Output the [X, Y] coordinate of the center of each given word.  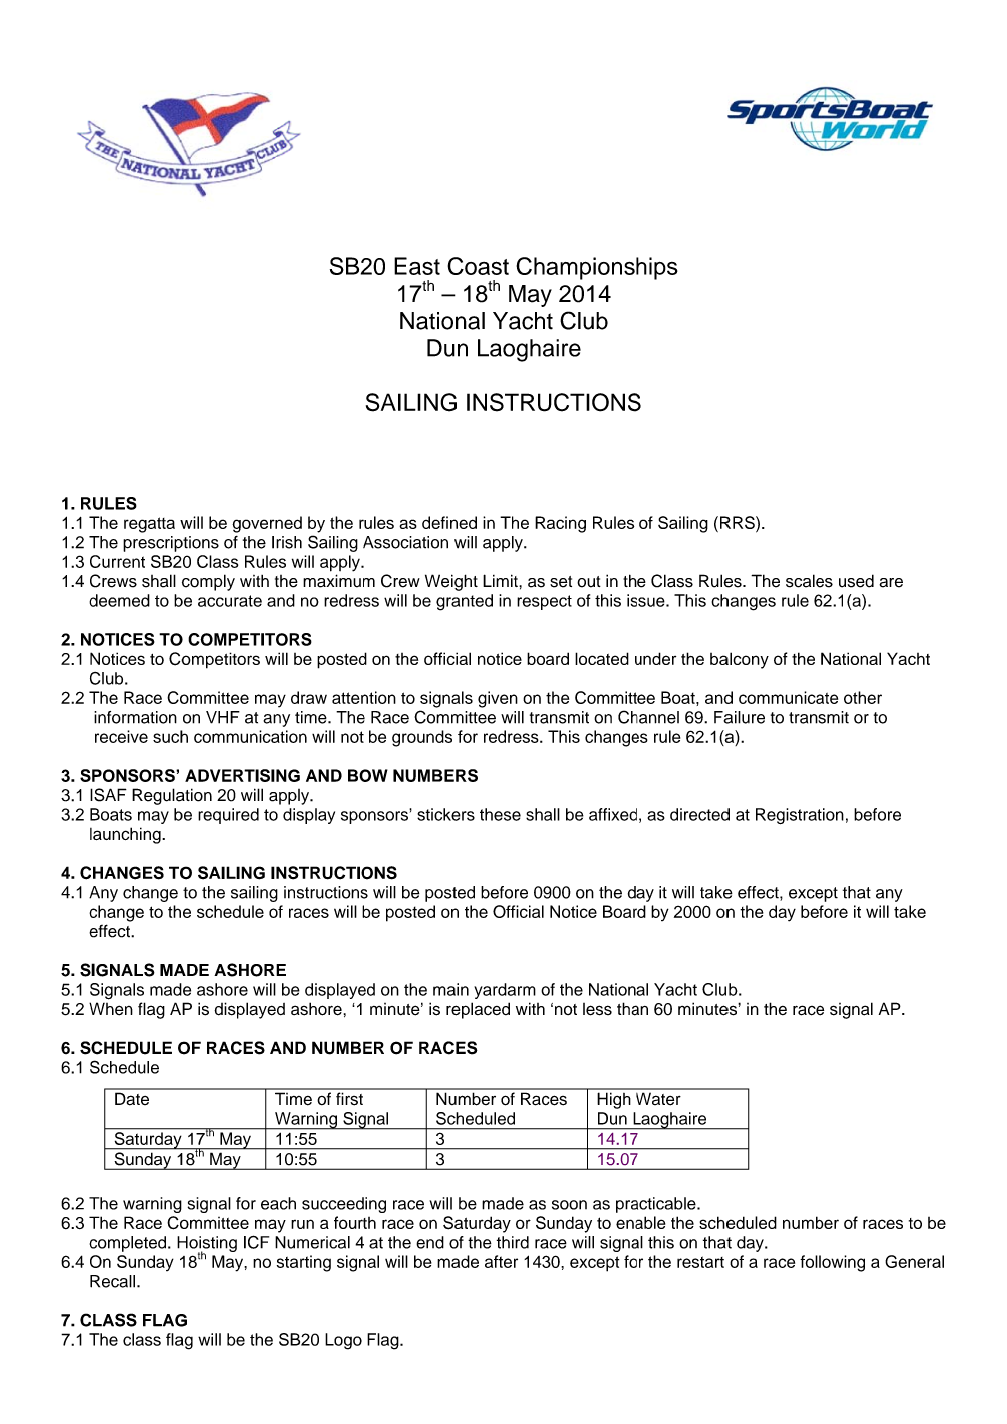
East [417, 266]
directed [700, 814]
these [500, 814]
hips [657, 268]
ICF [256, 1242]
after [501, 1261]
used [856, 581]
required [228, 816]
